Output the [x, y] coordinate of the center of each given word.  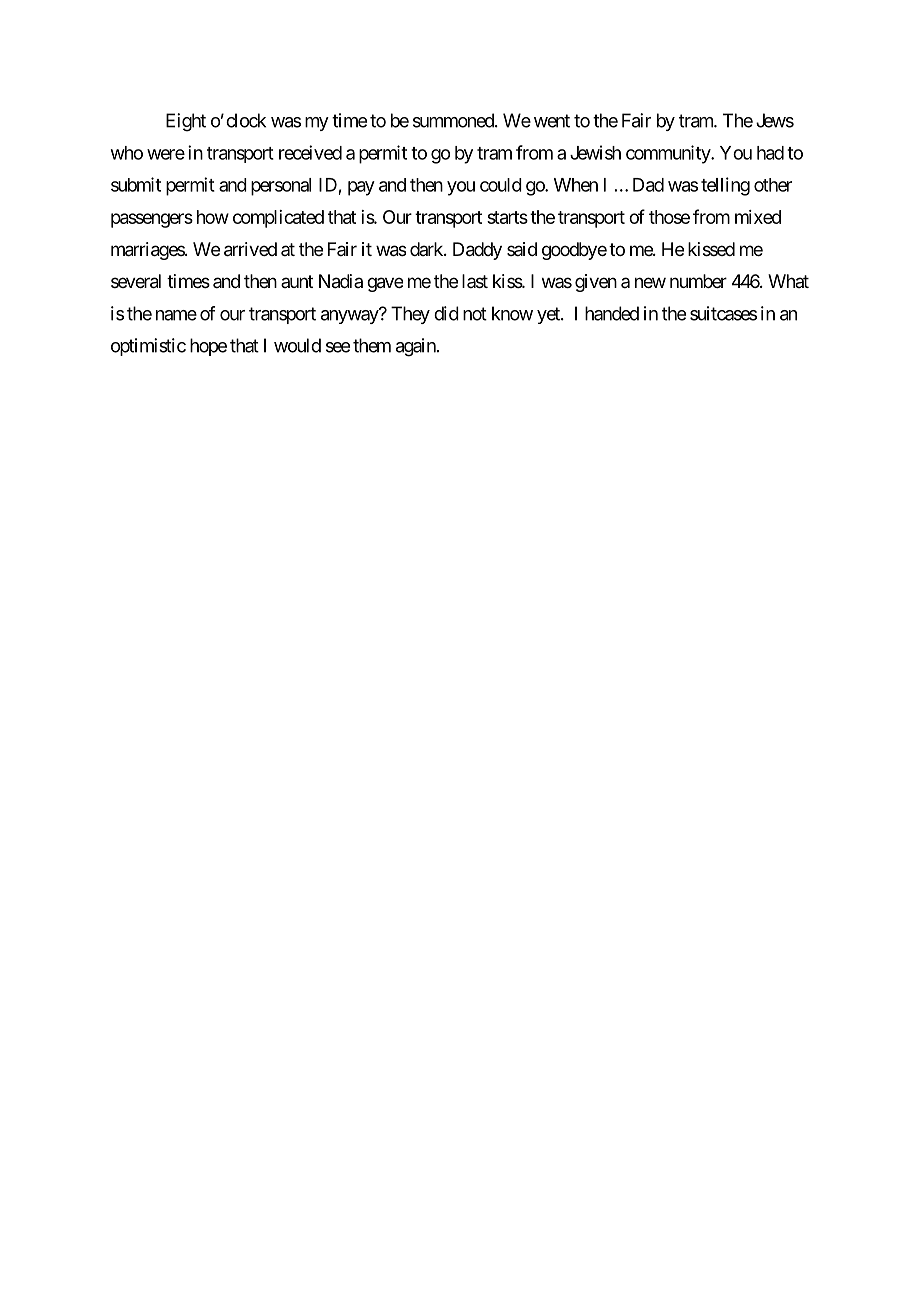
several [136, 281]
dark [427, 249]
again [417, 347]
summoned [454, 120]
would [297, 345]
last [475, 281]
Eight [186, 122]
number [698, 281]
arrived [250, 249]
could [501, 185]
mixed [758, 217]
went [552, 121]
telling [725, 186]
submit [136, 184]
